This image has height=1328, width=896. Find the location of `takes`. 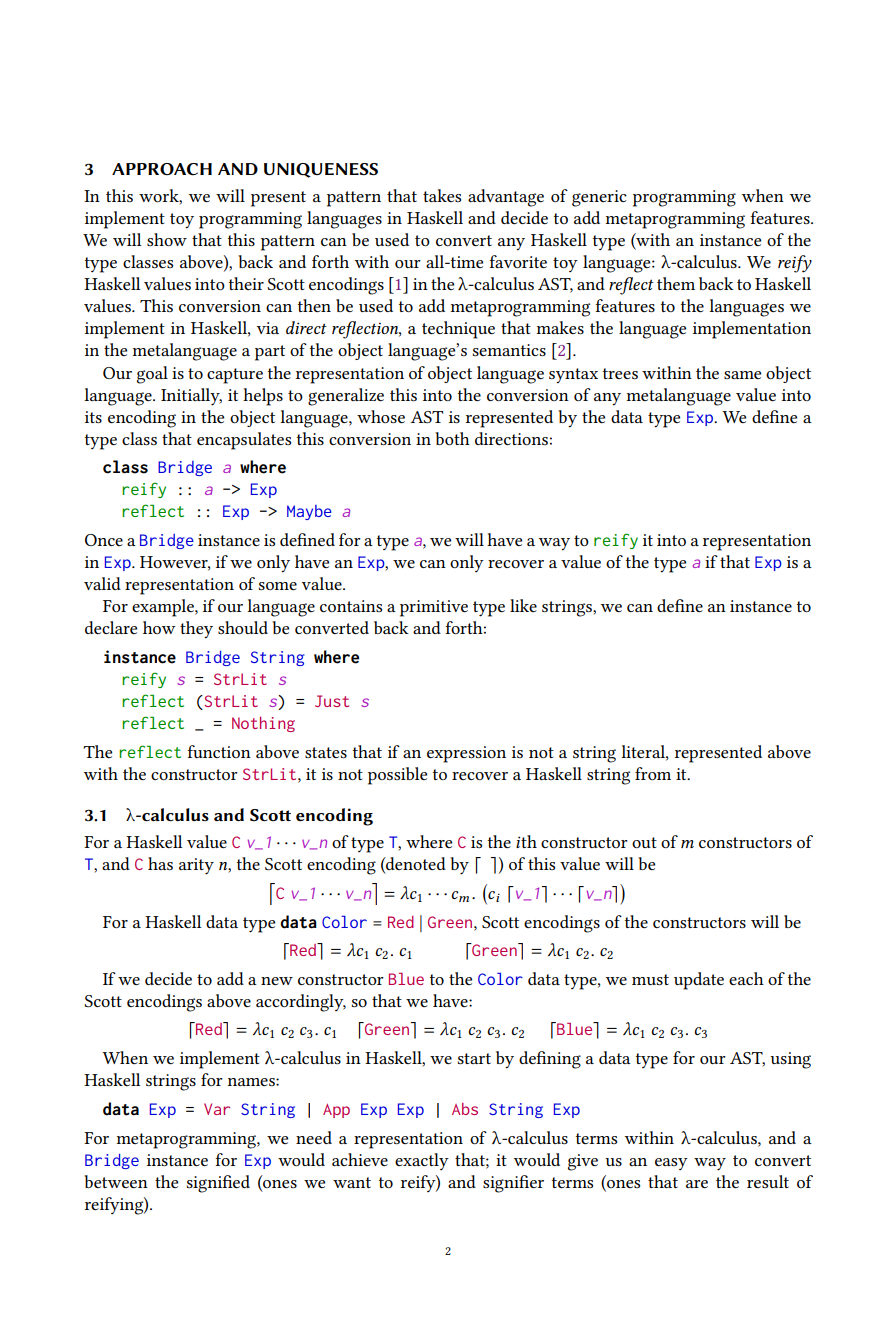

takes is located at coordinates (442, 195).
